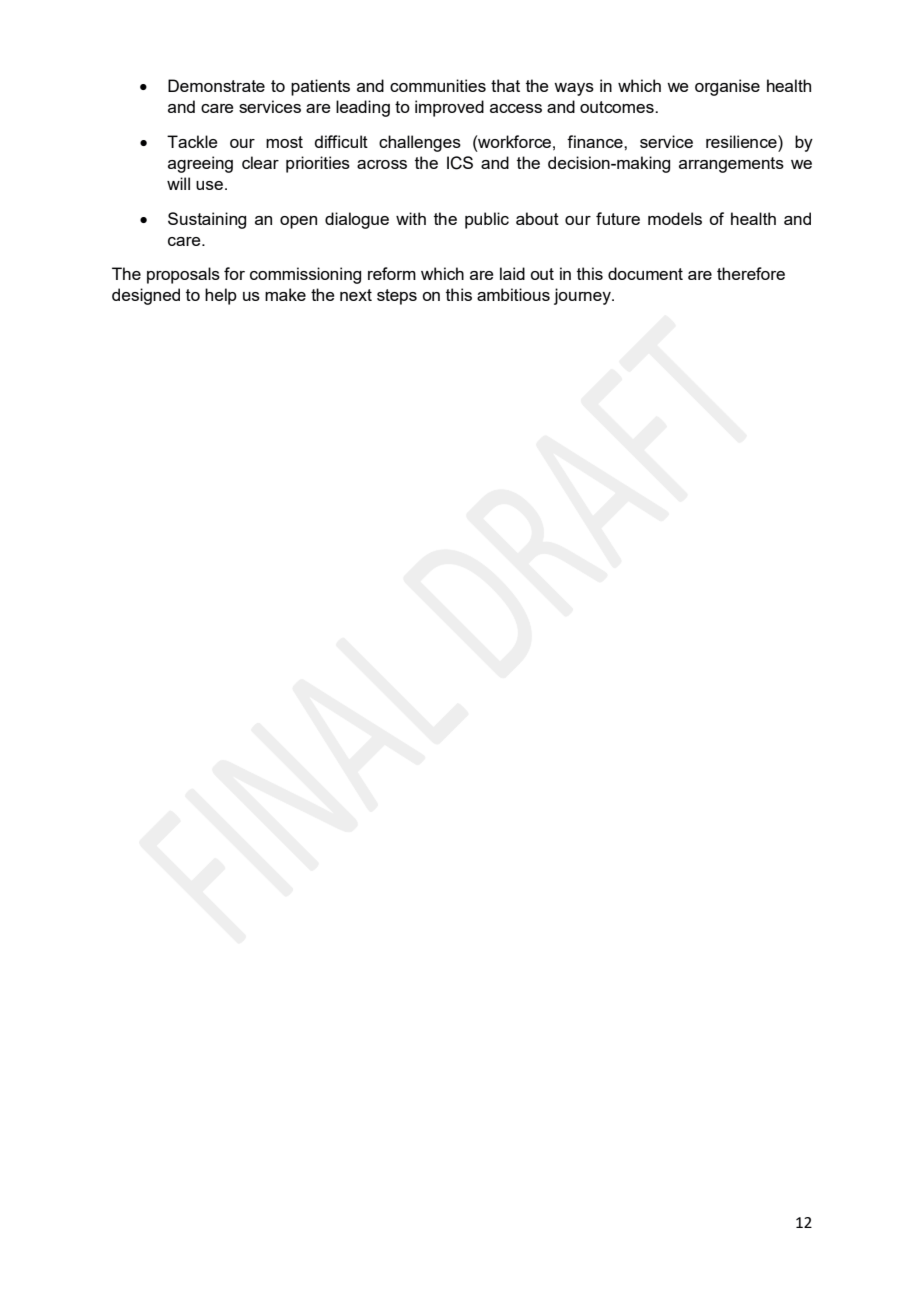 This image has width=924, height=1308. I want to click on models, so click(675, 218).
